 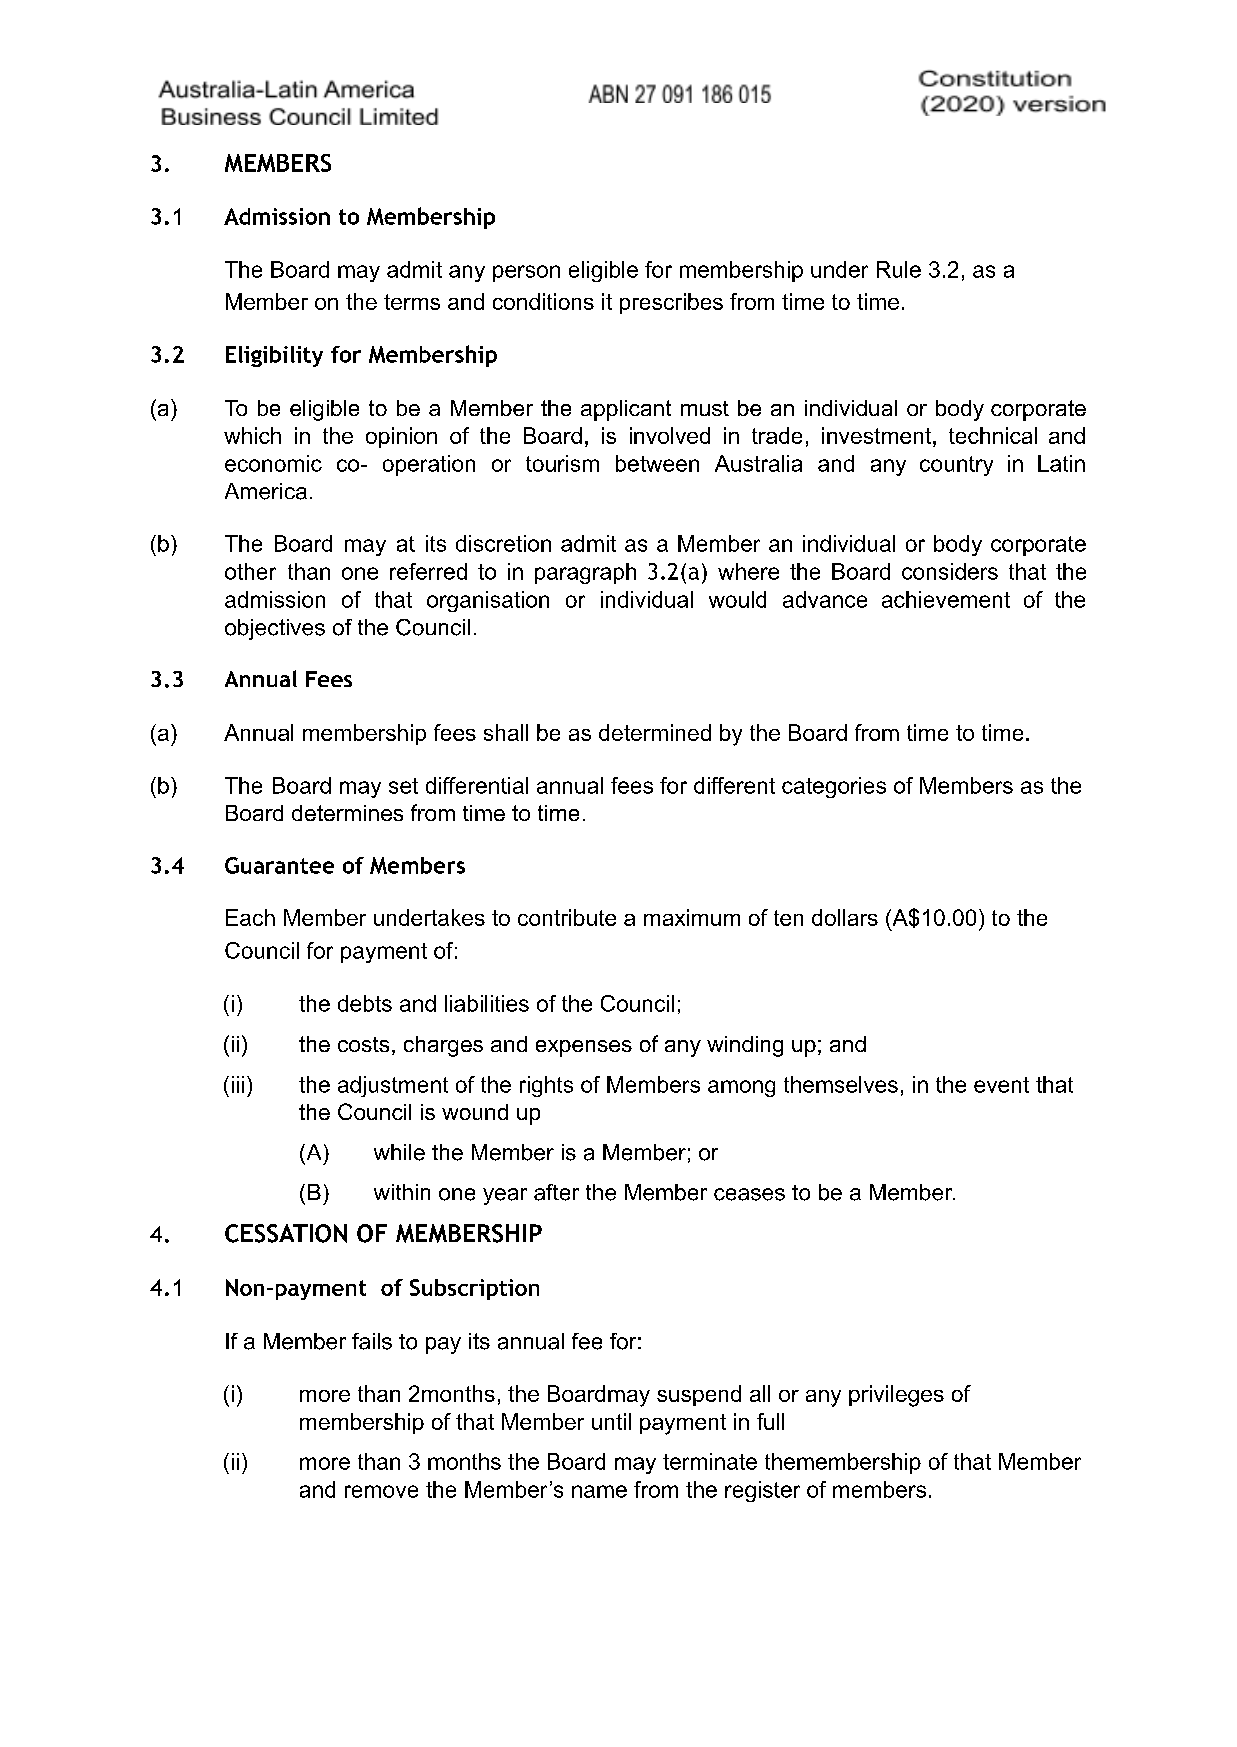 What do you see at coordinates (655, 732) in the page?
I see `determined` at bounding box center [655, 732].
